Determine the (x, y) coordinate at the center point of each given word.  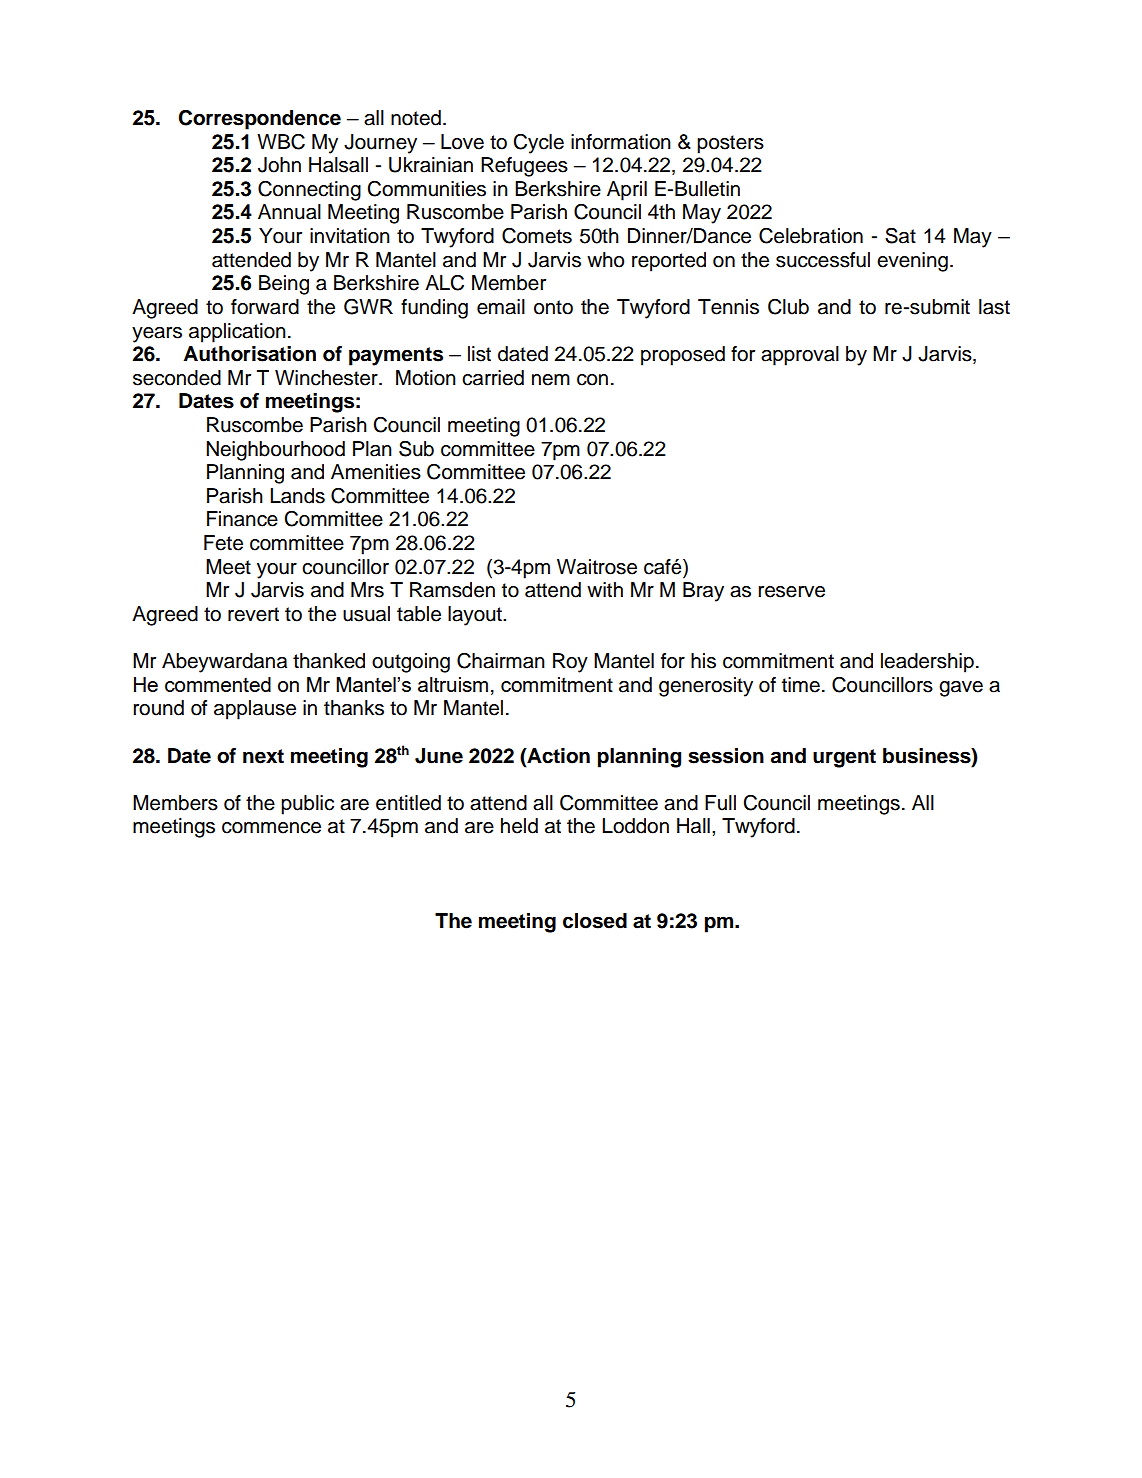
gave (961, 689)
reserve (791, 592)
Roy (570, 663)
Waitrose (597, 567)
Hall (693, 826)
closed (595, 921)
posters (730, 144)
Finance (242, 519)
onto (553, 307)
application (237, 333)
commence (271, 828)
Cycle (538, 144)
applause (255, 710)
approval (800, 356)
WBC (281, 142)
